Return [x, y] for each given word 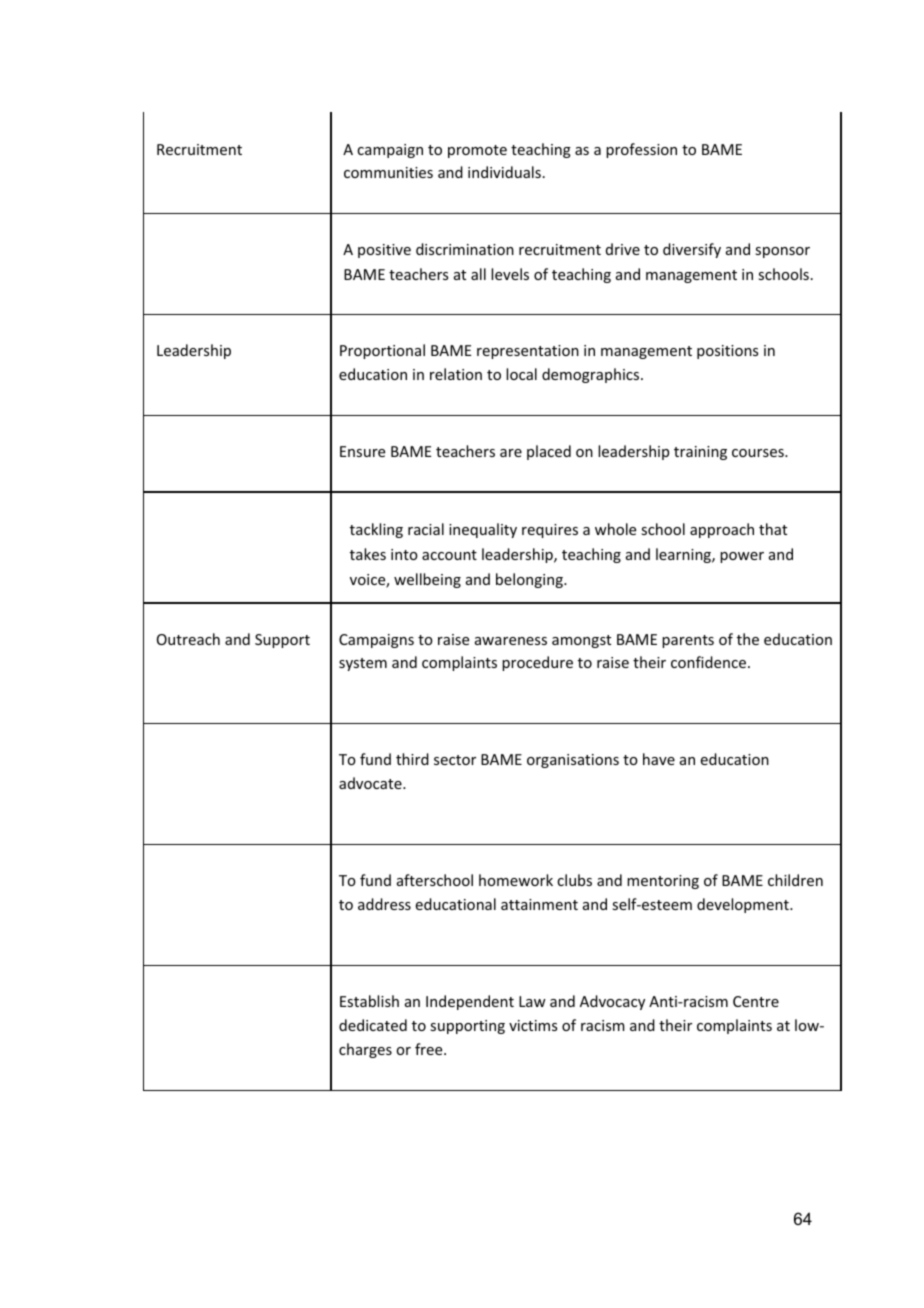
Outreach [188, 639]
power [742, 557]
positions [727, 352]
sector [455, 760]
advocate [371, 783]
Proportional [382, 351]
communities [388, 172]
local [521, 374]
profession [641, 150]
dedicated [373, 1025]
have [659, 759]
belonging [530, 580]
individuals [504, 172]
